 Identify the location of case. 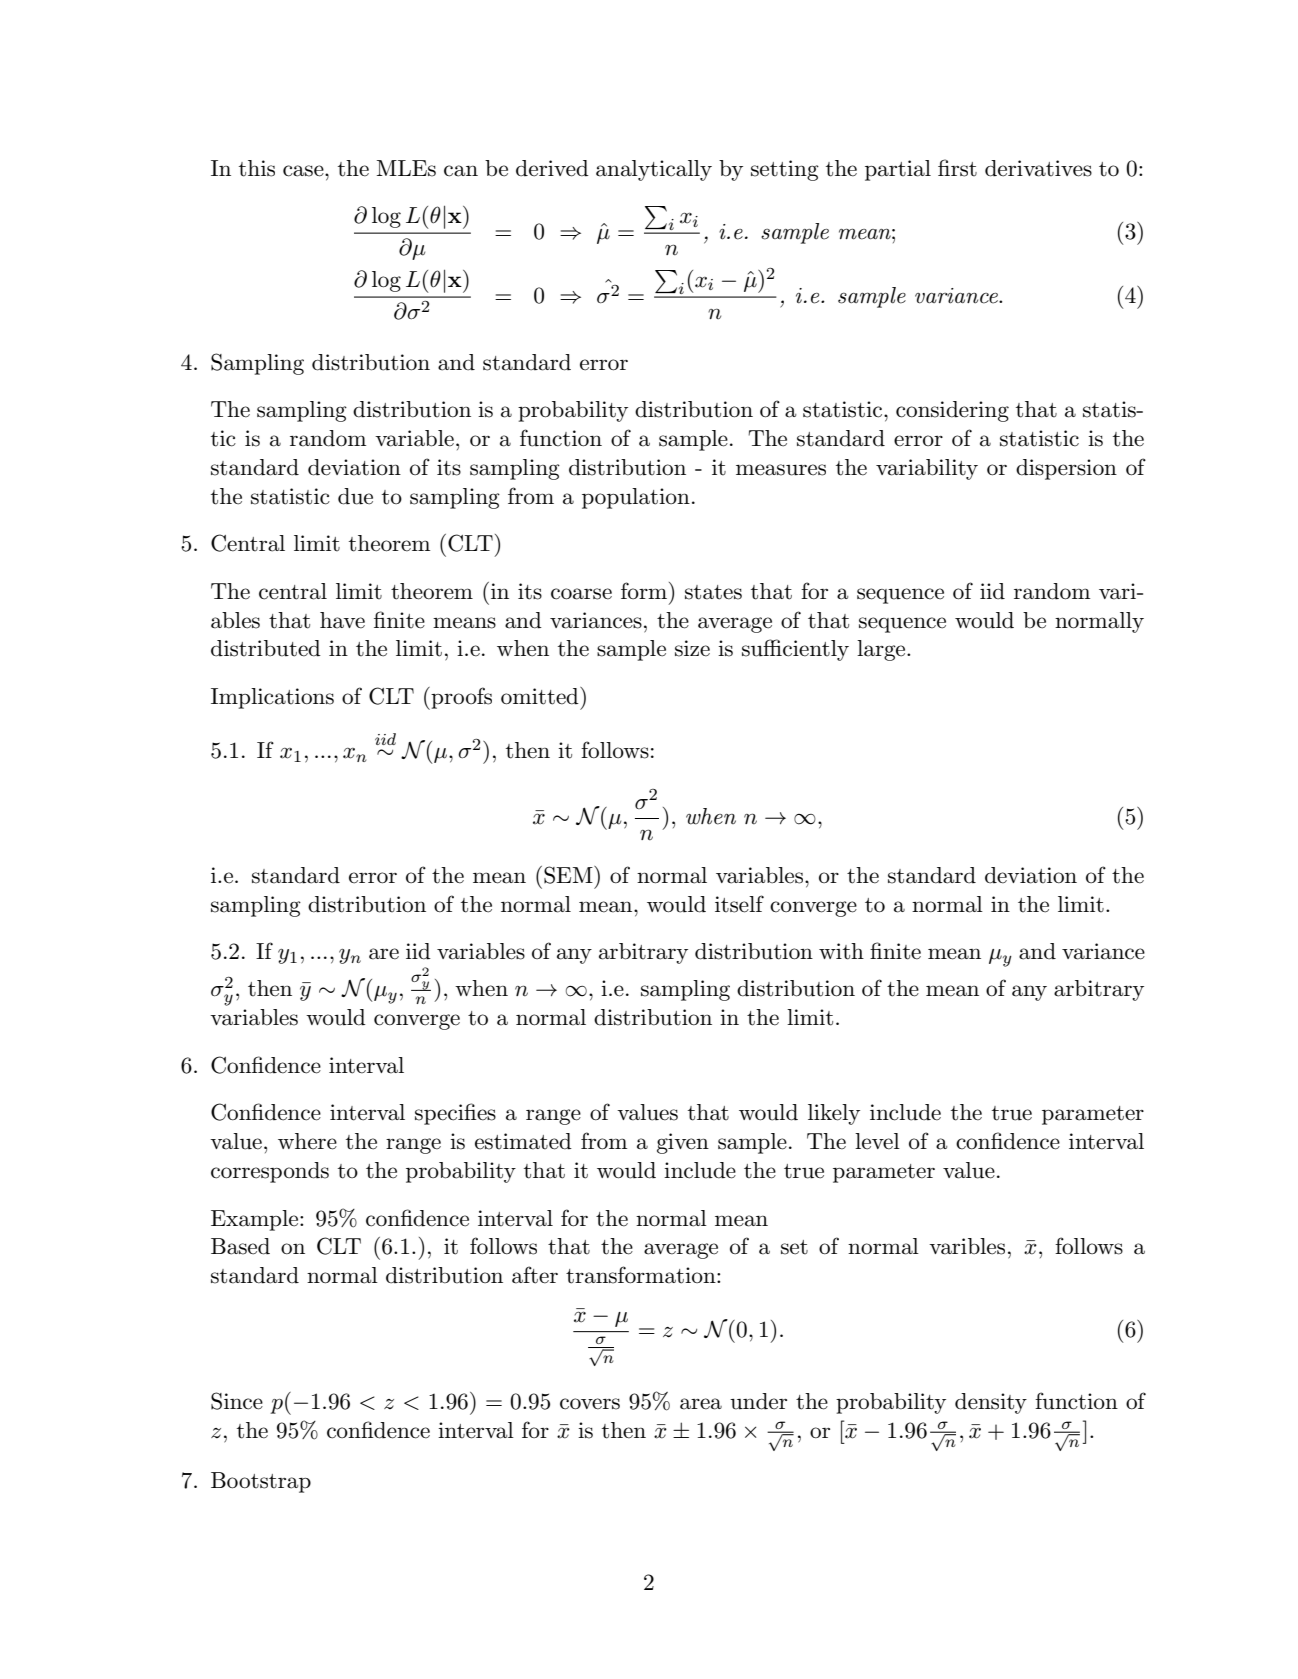
(304, 171).
